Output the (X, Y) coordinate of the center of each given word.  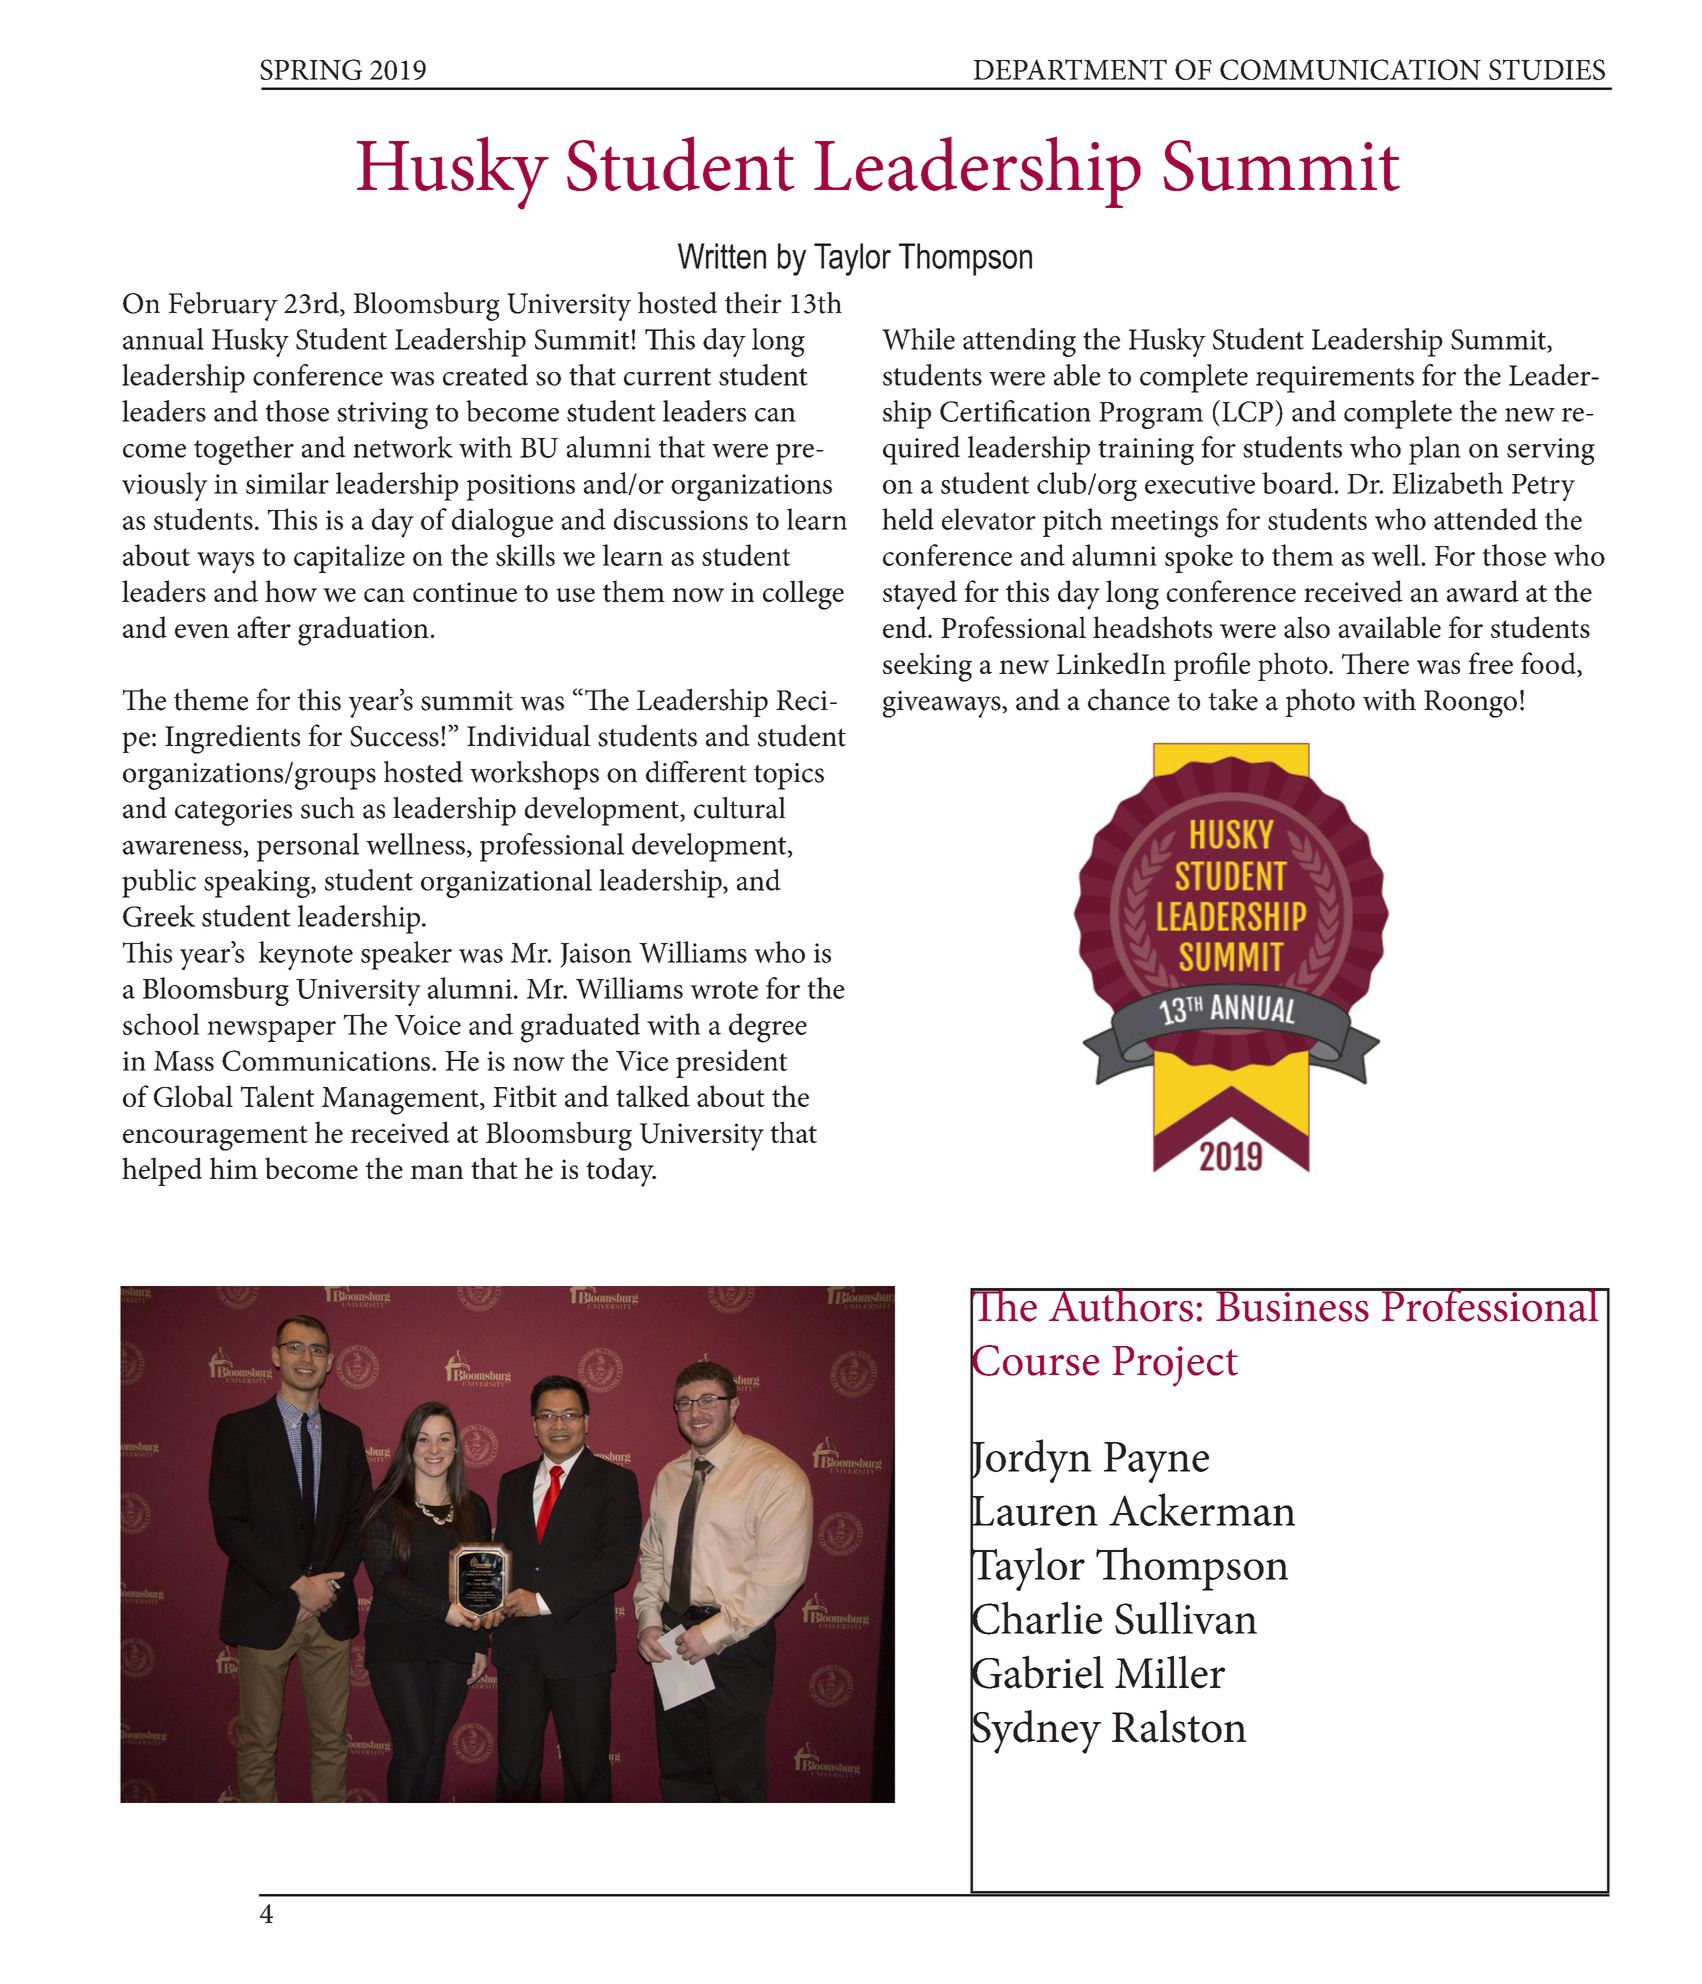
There (1375, 663)
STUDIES (1547, 69)
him (234, 1168)
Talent (277, 1096)
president (731, 1063)
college (803, 595)
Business (1292, 1305)
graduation (363, 631)
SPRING (311, 69)
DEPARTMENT (1070, 69)
